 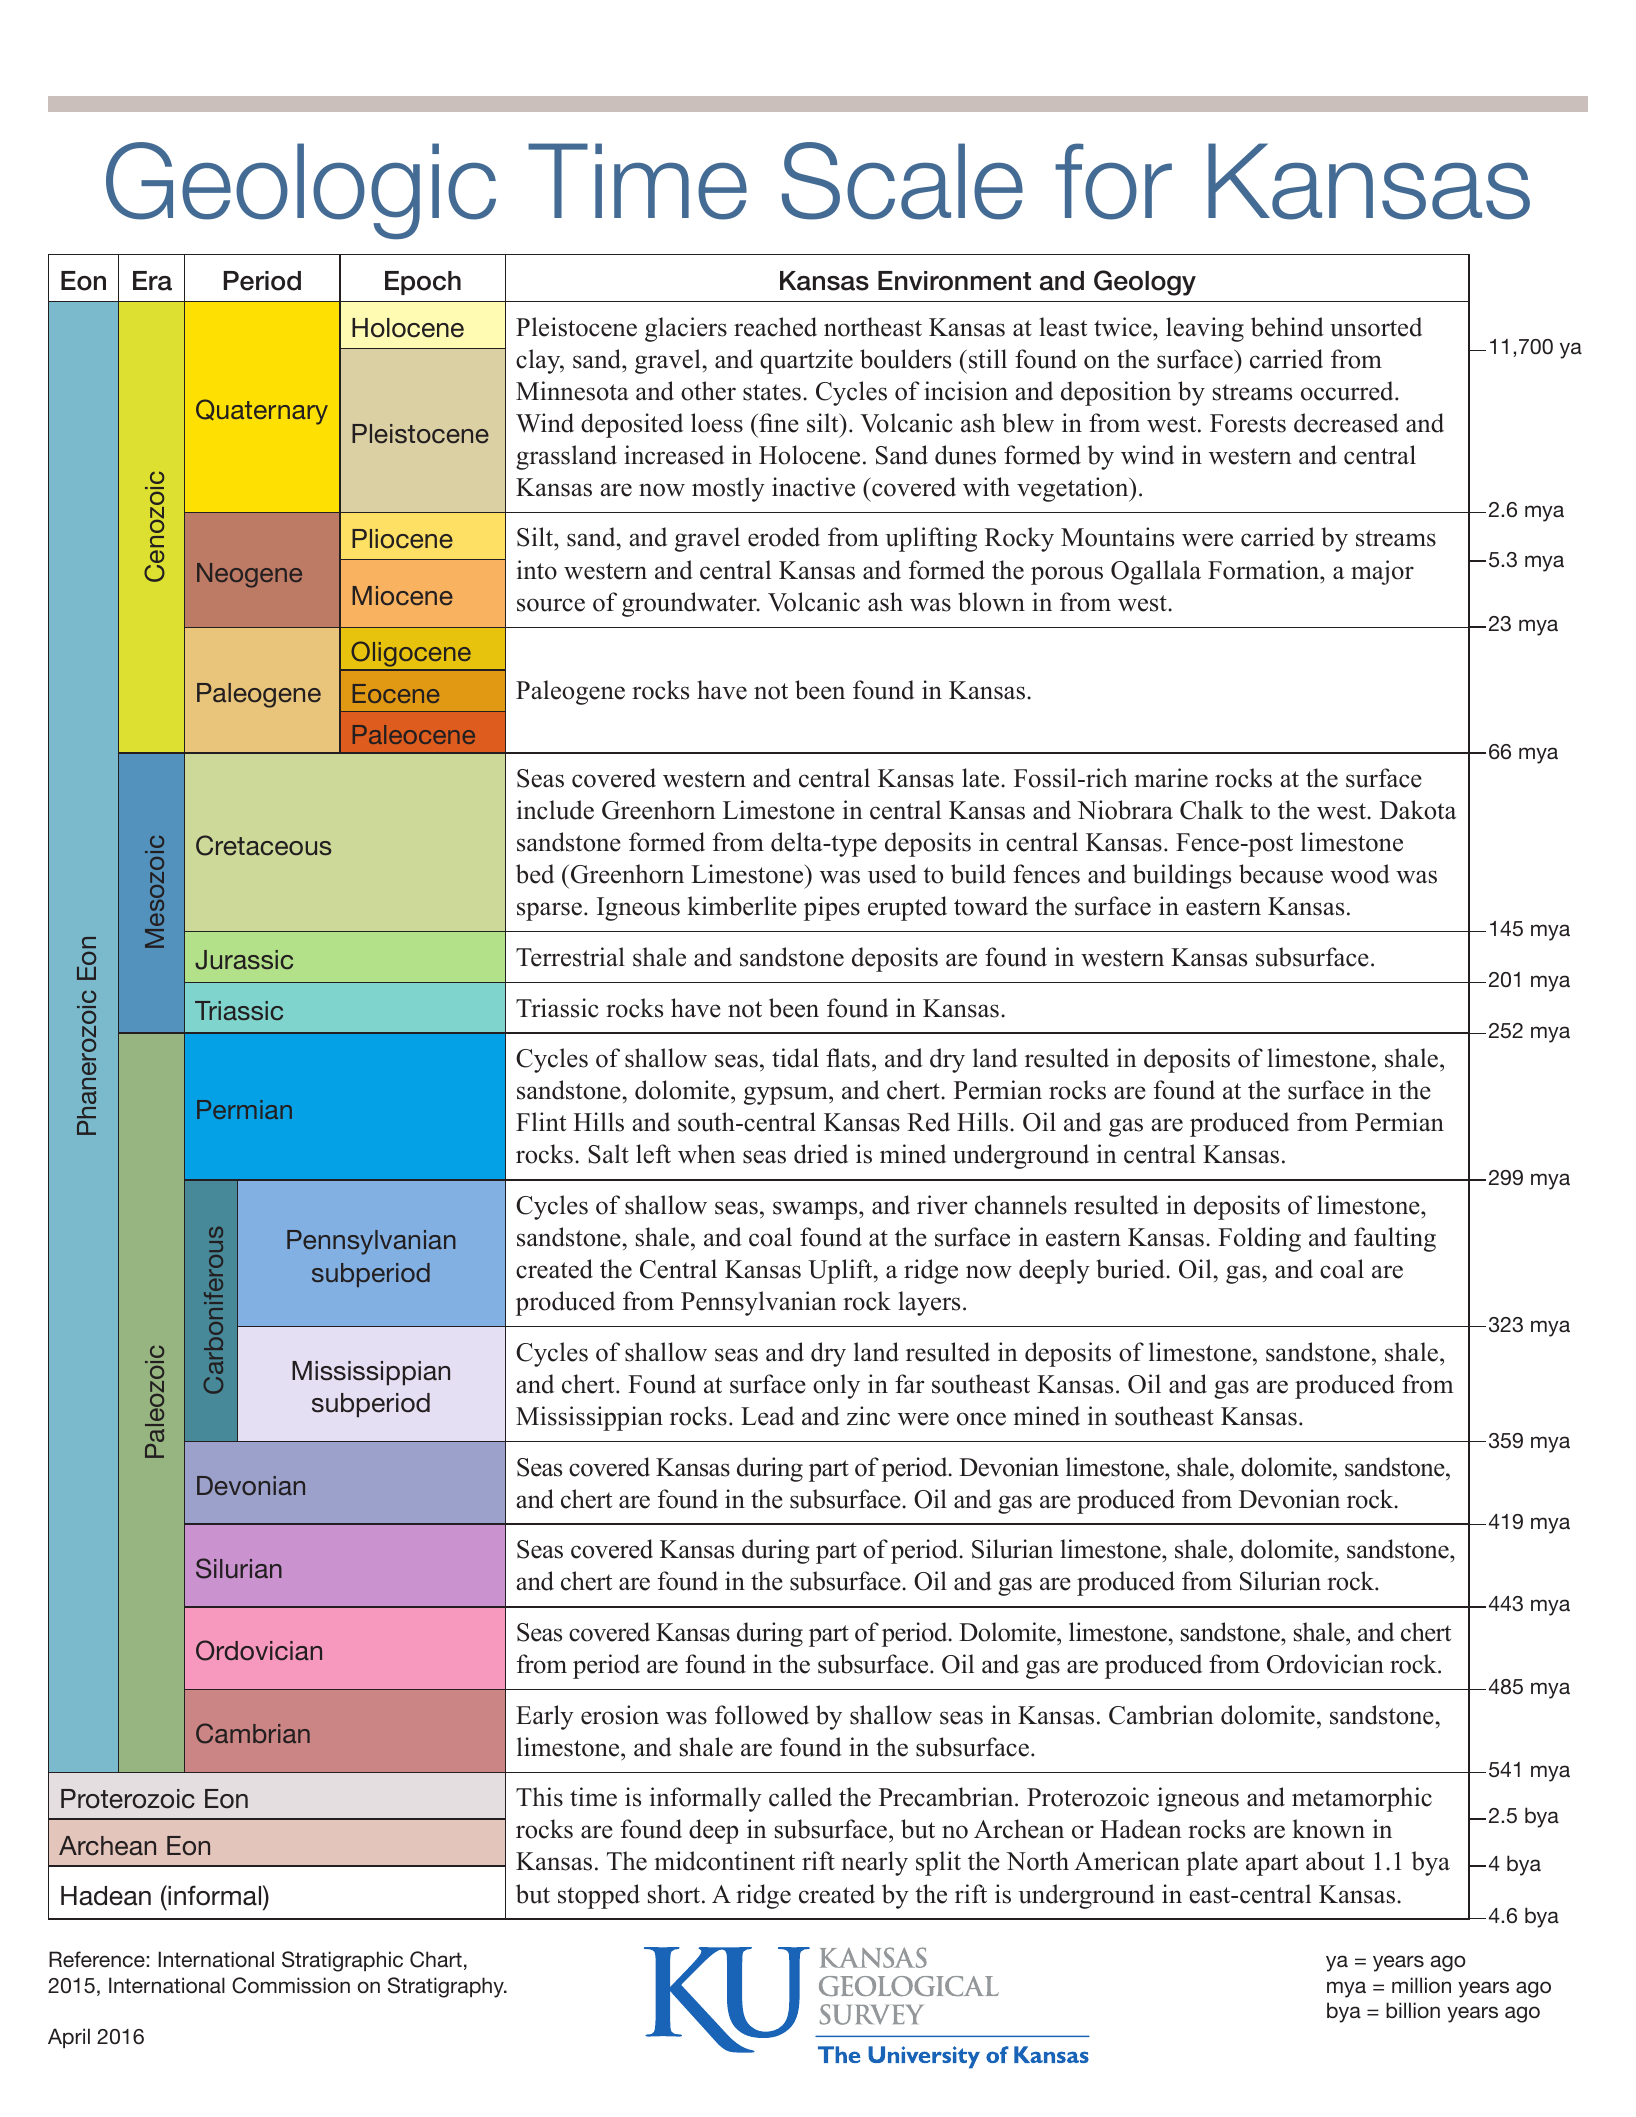 I want to click on Geologic, so click(x=301, y=191).
